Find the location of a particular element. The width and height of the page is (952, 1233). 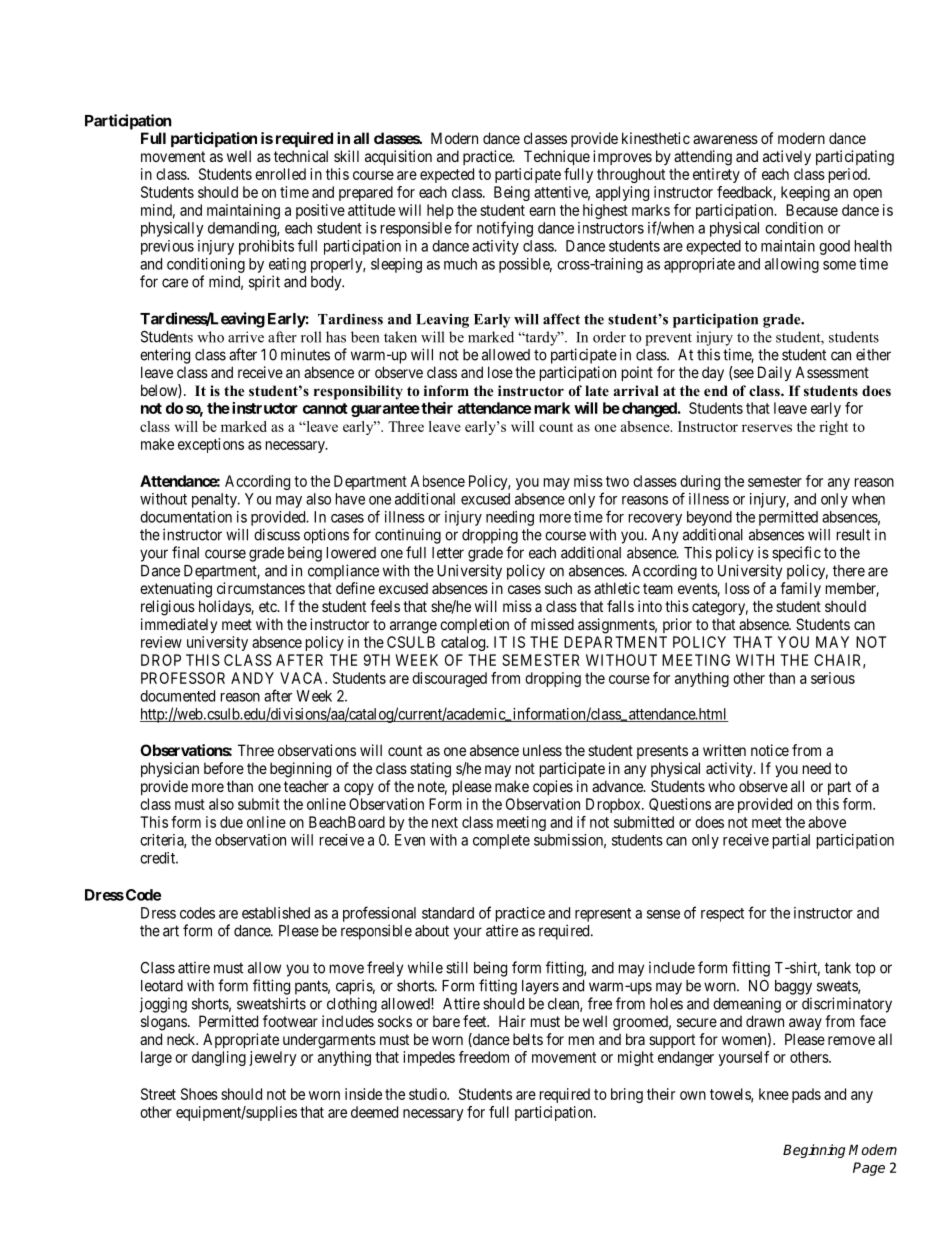

standard is located at coordinates (448, 913).
